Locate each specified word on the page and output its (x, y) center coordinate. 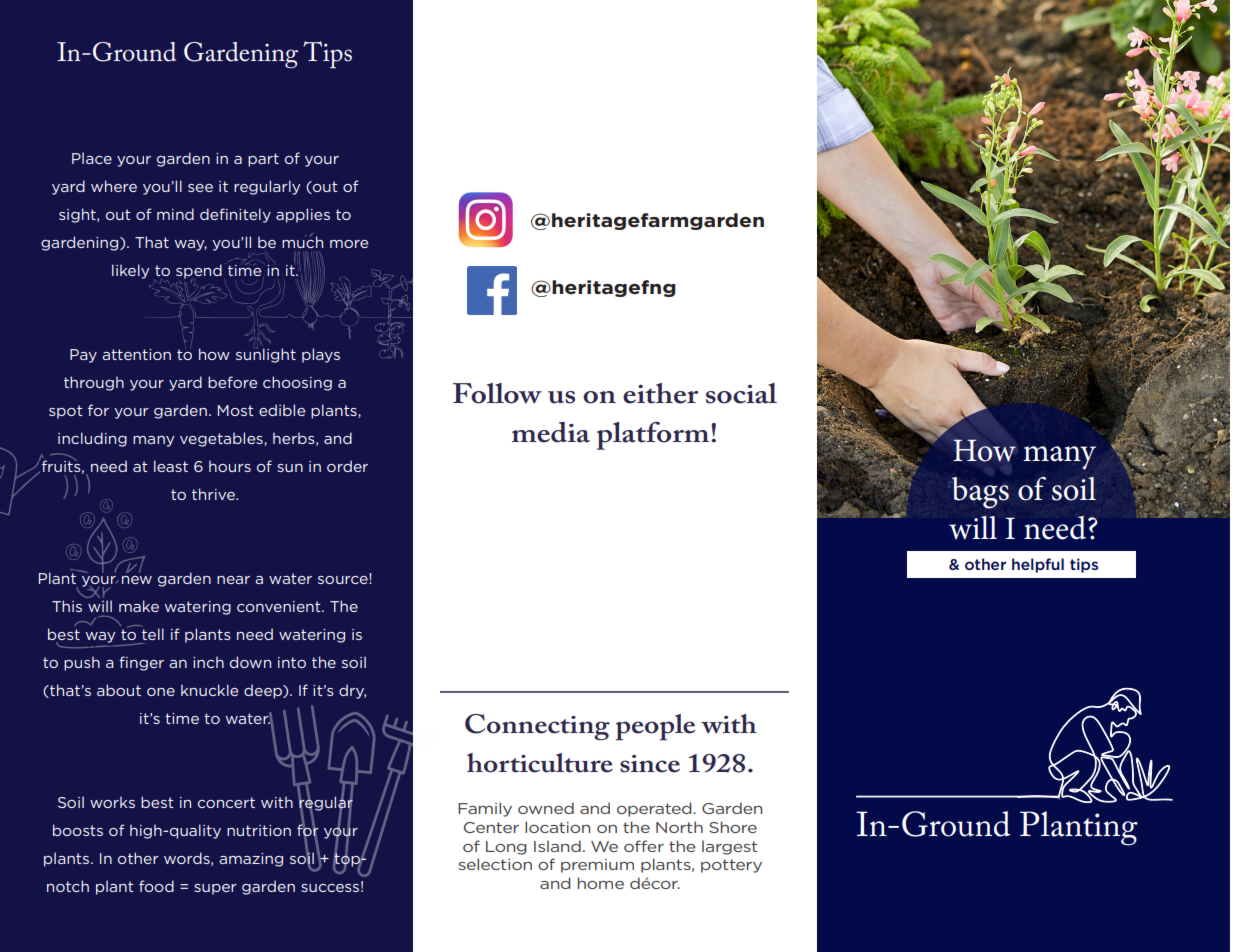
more (349, 244)
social (741, 393)
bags (980, 493)
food (156, 886)
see (200, 188)
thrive (214, 494)
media (551, 432)
